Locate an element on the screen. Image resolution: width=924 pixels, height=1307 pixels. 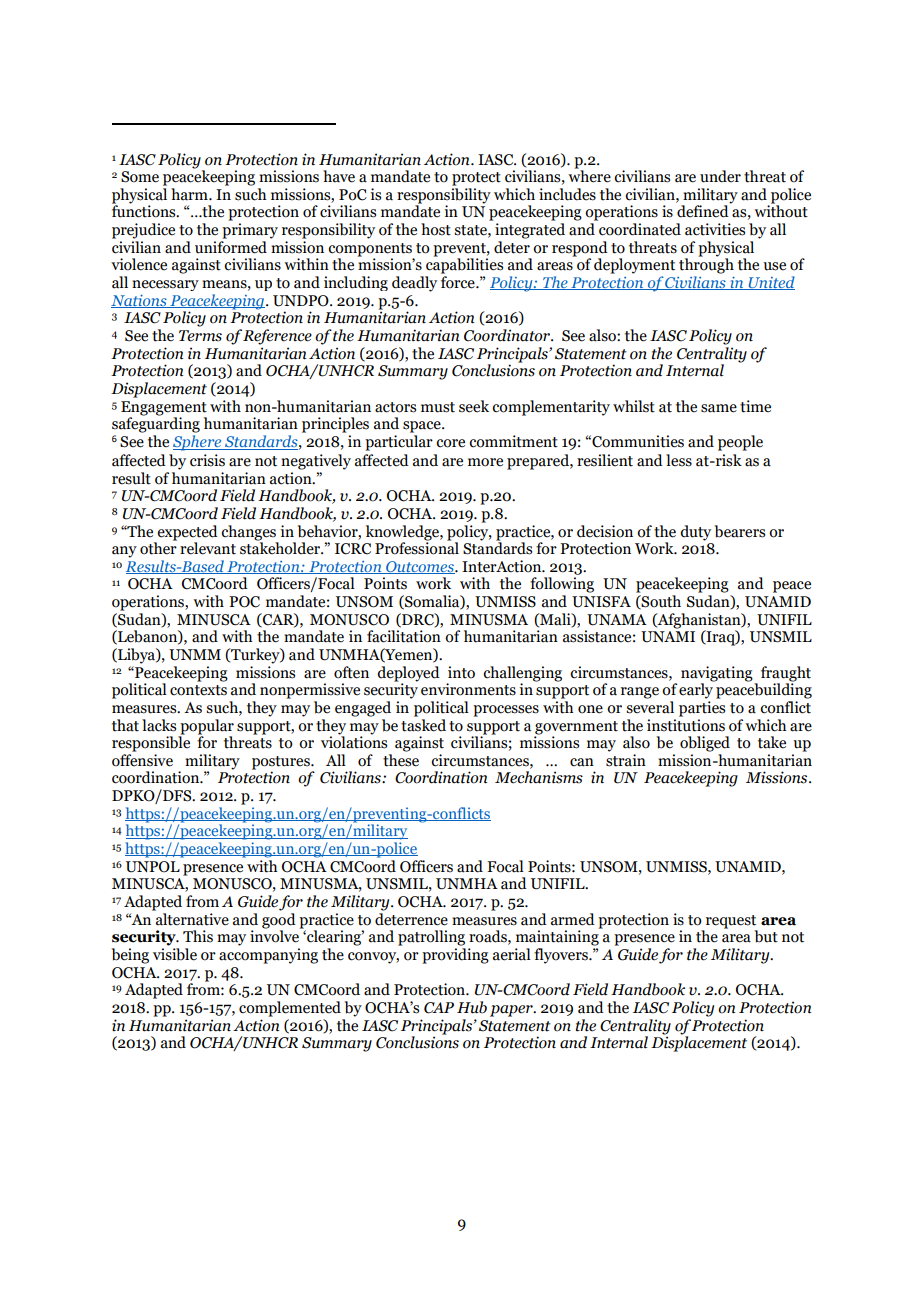
harm is located at coordinates (190, 194).
